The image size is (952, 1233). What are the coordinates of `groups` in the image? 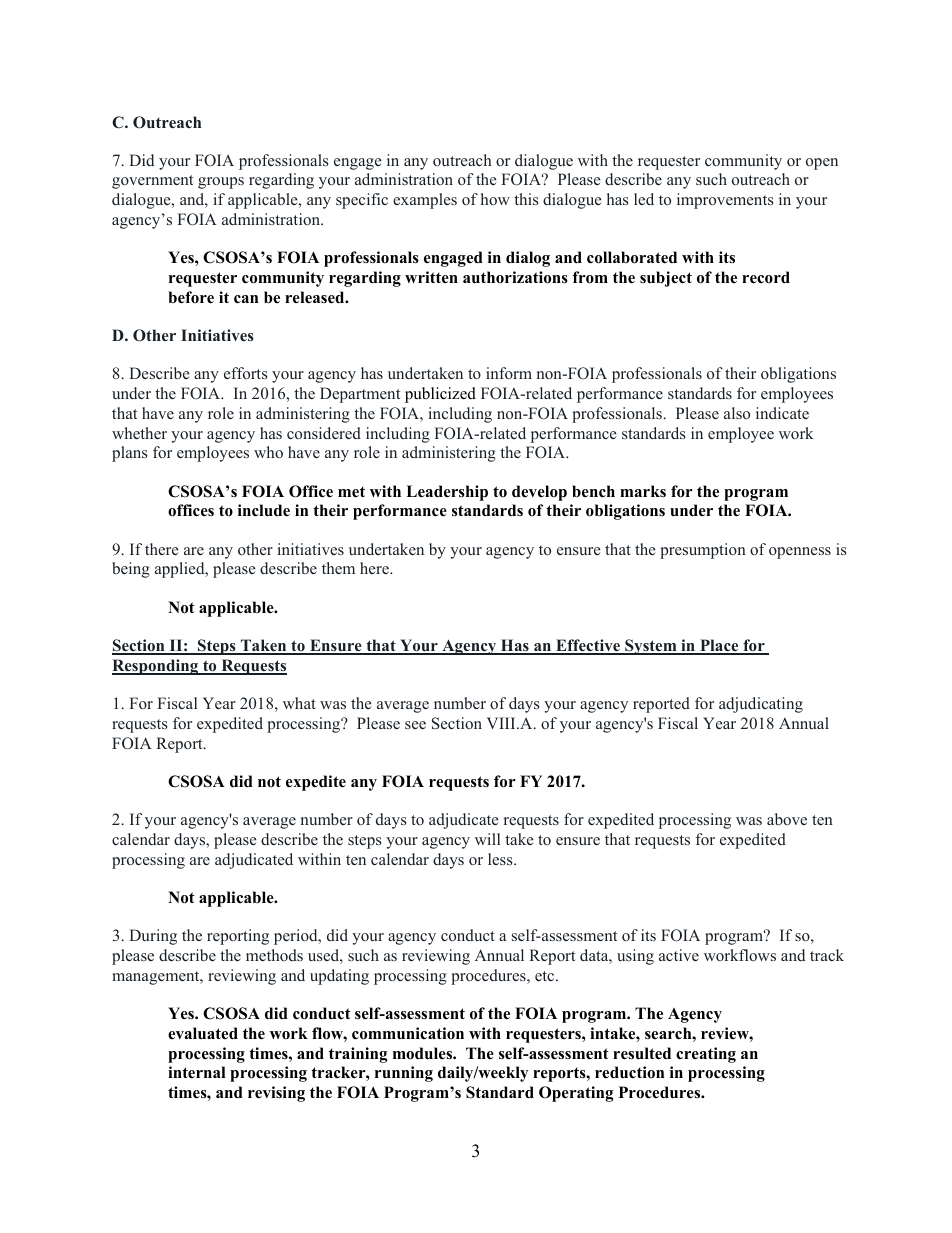 It's located at (221, 183).
